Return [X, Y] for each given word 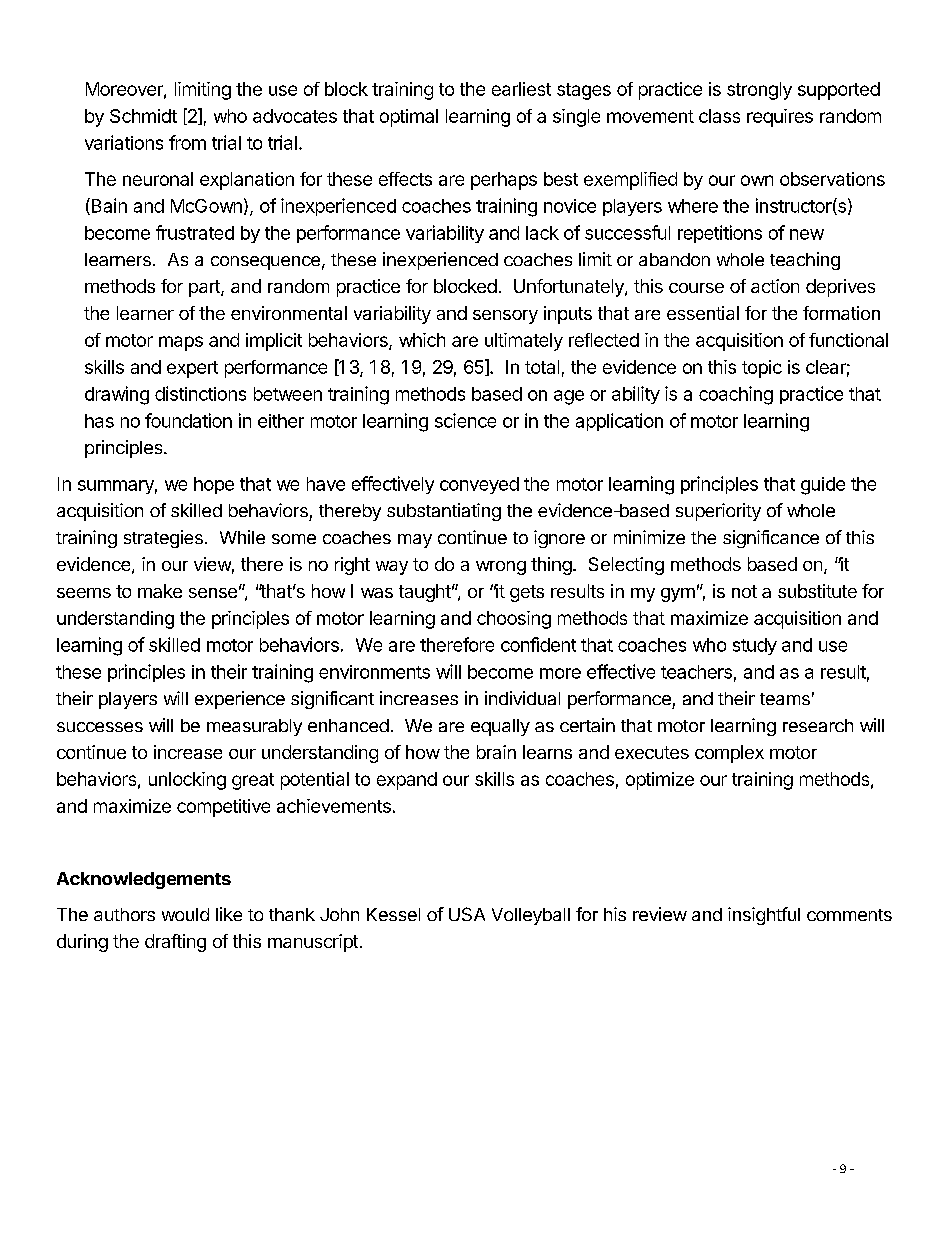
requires [780, 118]
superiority [718, 512]
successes [100, 727]
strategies [163, 539]
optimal [409, 118]
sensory [505, 317]
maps [181, 343]
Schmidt [143, 116]
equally [500, 727]
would [185, 914]
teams [785, 699]
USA [467, 914]
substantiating [444, 512]
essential [703, 313]
